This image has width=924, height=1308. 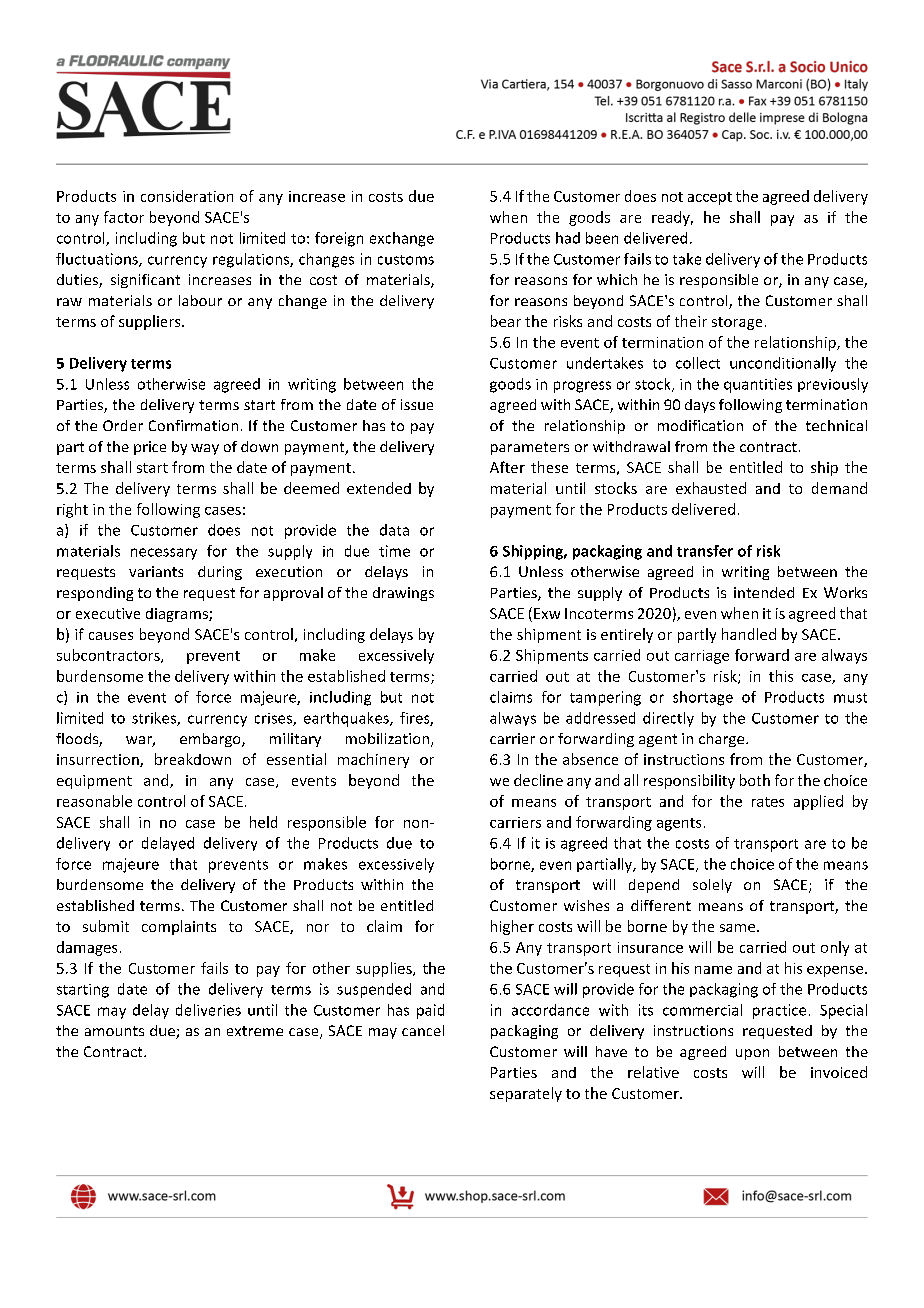 What do you see at coordinates (124, 217) in the image?
I see `factor` at bounding box center [124, 217].
